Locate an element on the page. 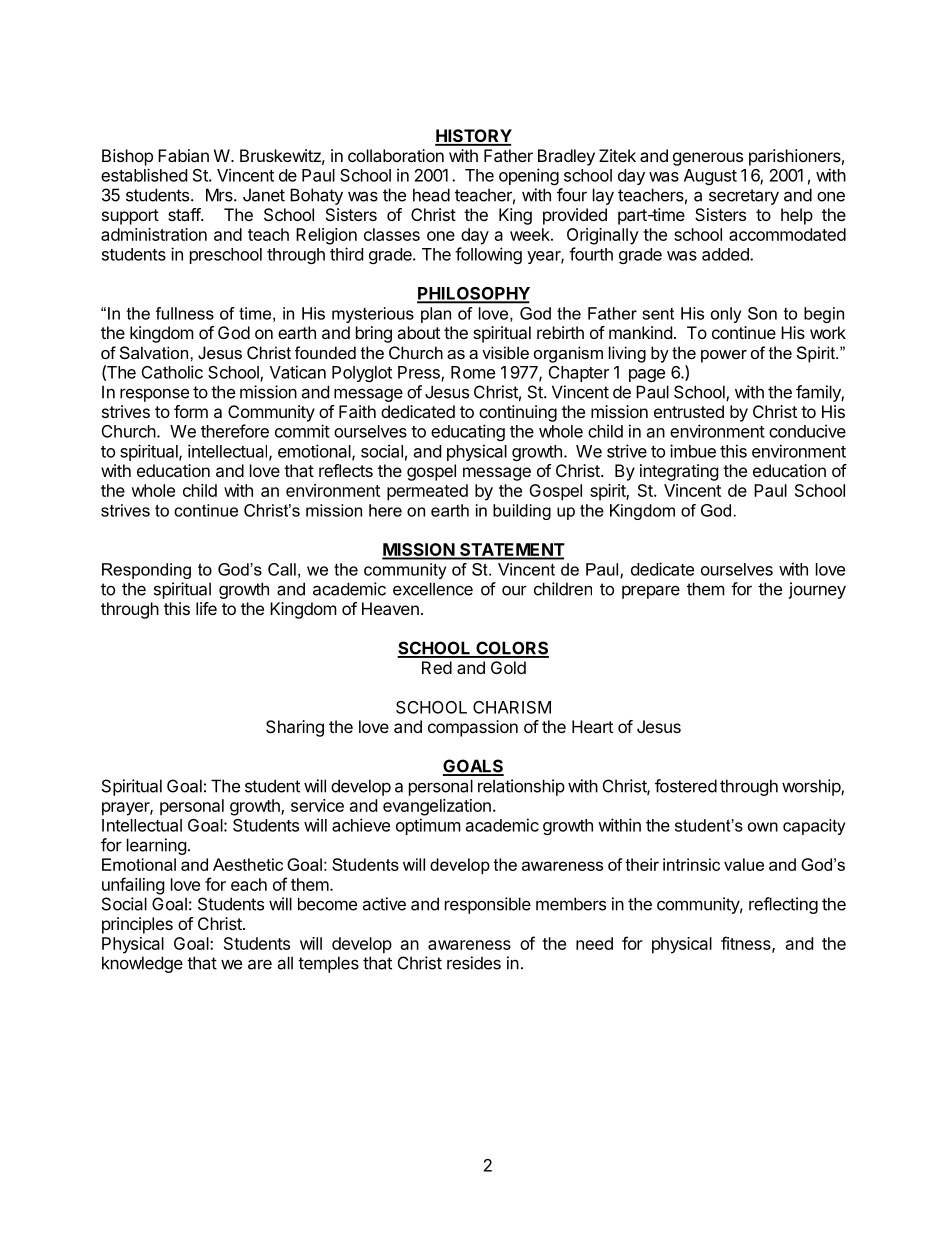  generous is located at coordinates (708, 159).
